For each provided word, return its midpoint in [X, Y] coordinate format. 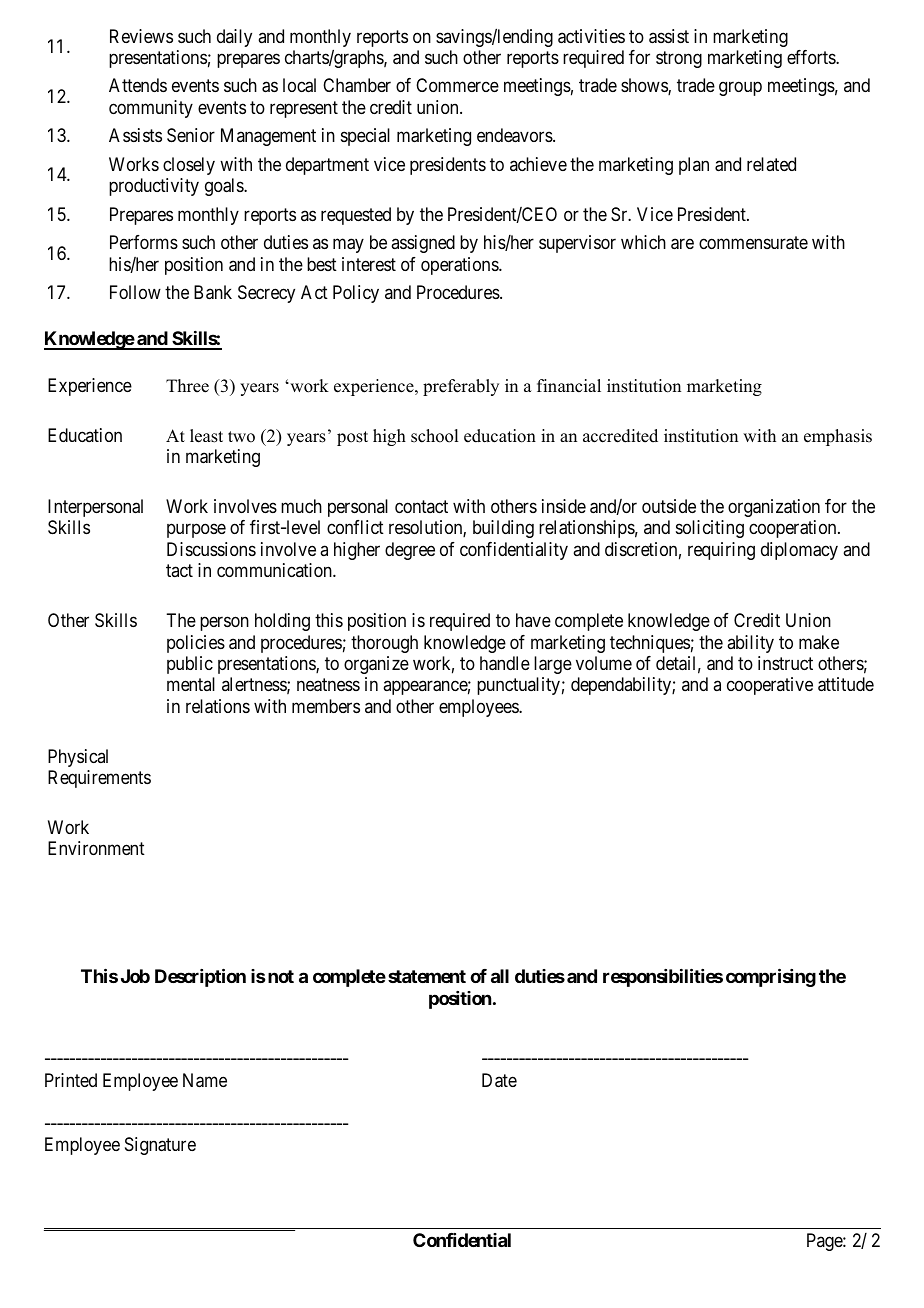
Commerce [457, 85]
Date [499, 1080]
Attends [138, 85]
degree [410, 551]
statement [427, 976]
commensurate [753, 243]
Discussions [211, 549]
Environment [96, 848]
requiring [721, 551]
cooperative [770, 686]
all [500, 976]
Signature [160, 1146]
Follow [135, 292]
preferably [461, 387]
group [740, 89]
